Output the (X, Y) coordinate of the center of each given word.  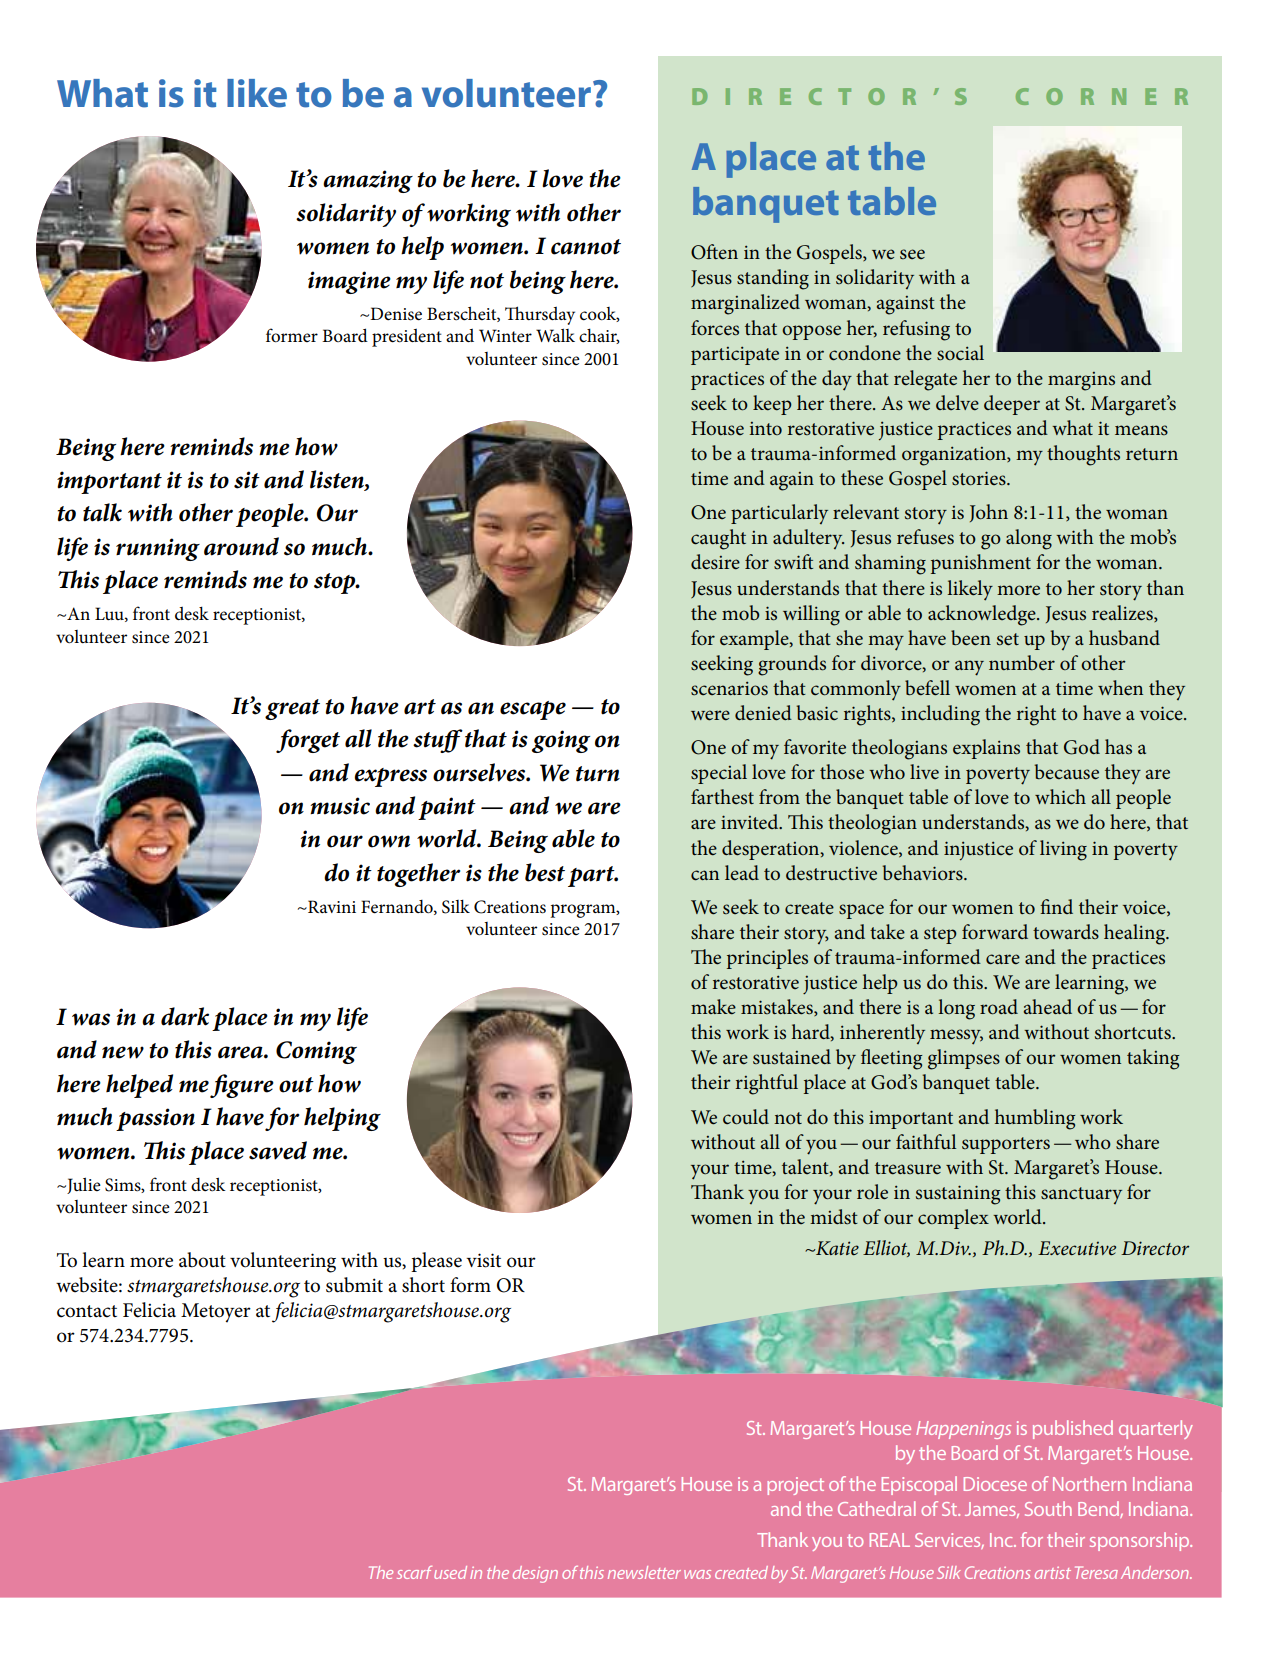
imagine (349, 282)
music (340, 806)
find (1056, 906)
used (450, 1572)
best (545, 872)
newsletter (644, 1572)
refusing (916, 330)
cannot (586, 247)
